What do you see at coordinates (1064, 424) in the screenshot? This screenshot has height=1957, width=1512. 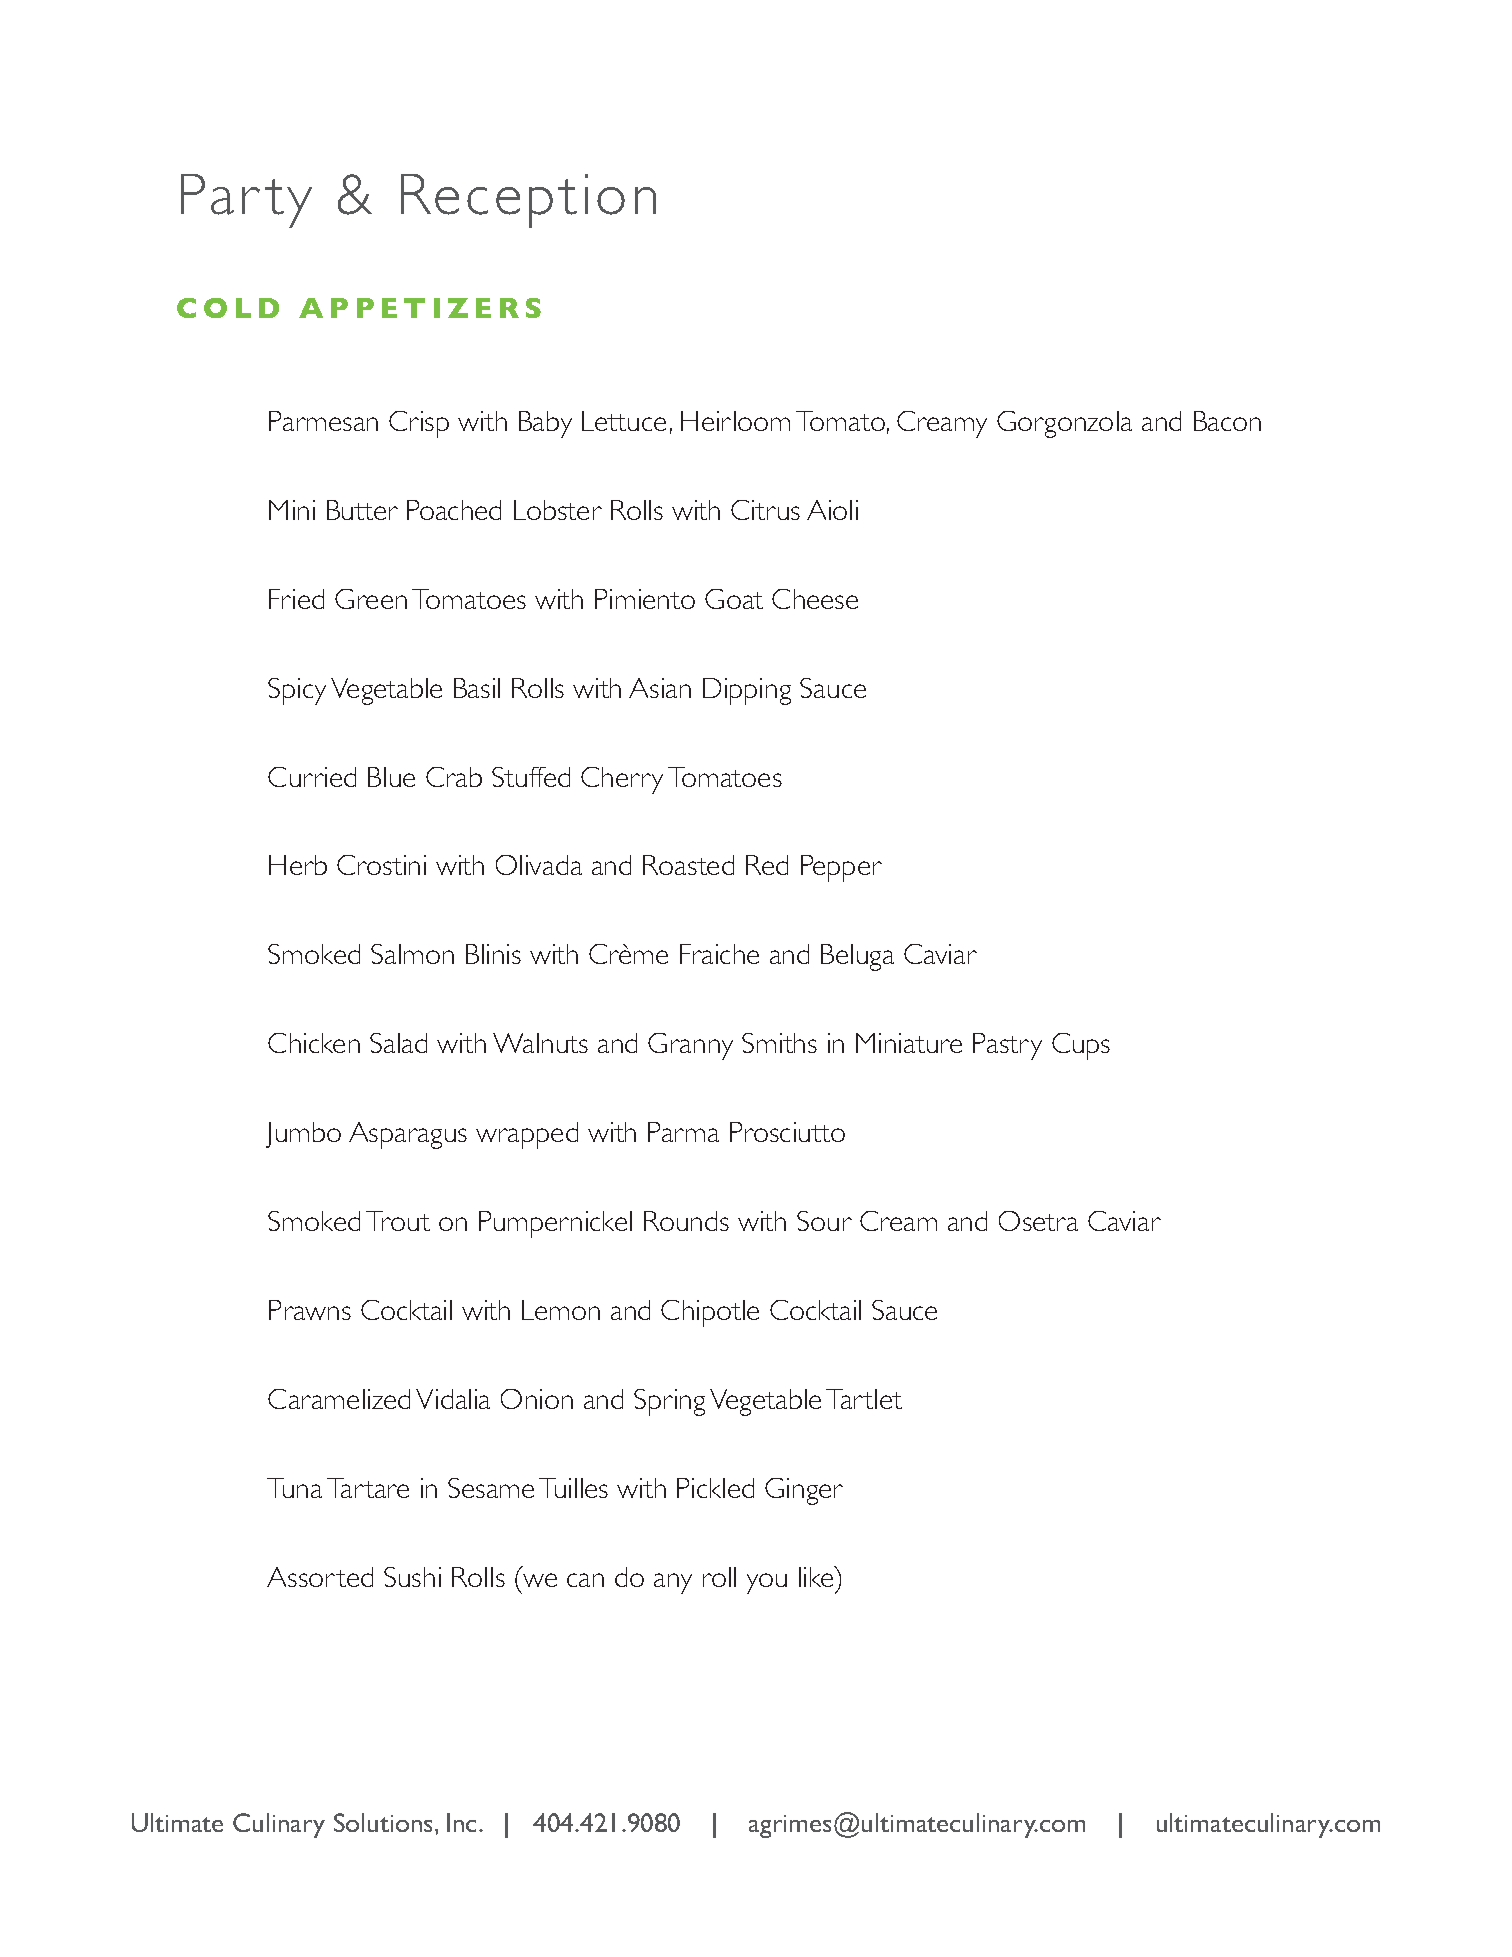 I see `Gorgonzola` at bounding box center [1064, 424].
